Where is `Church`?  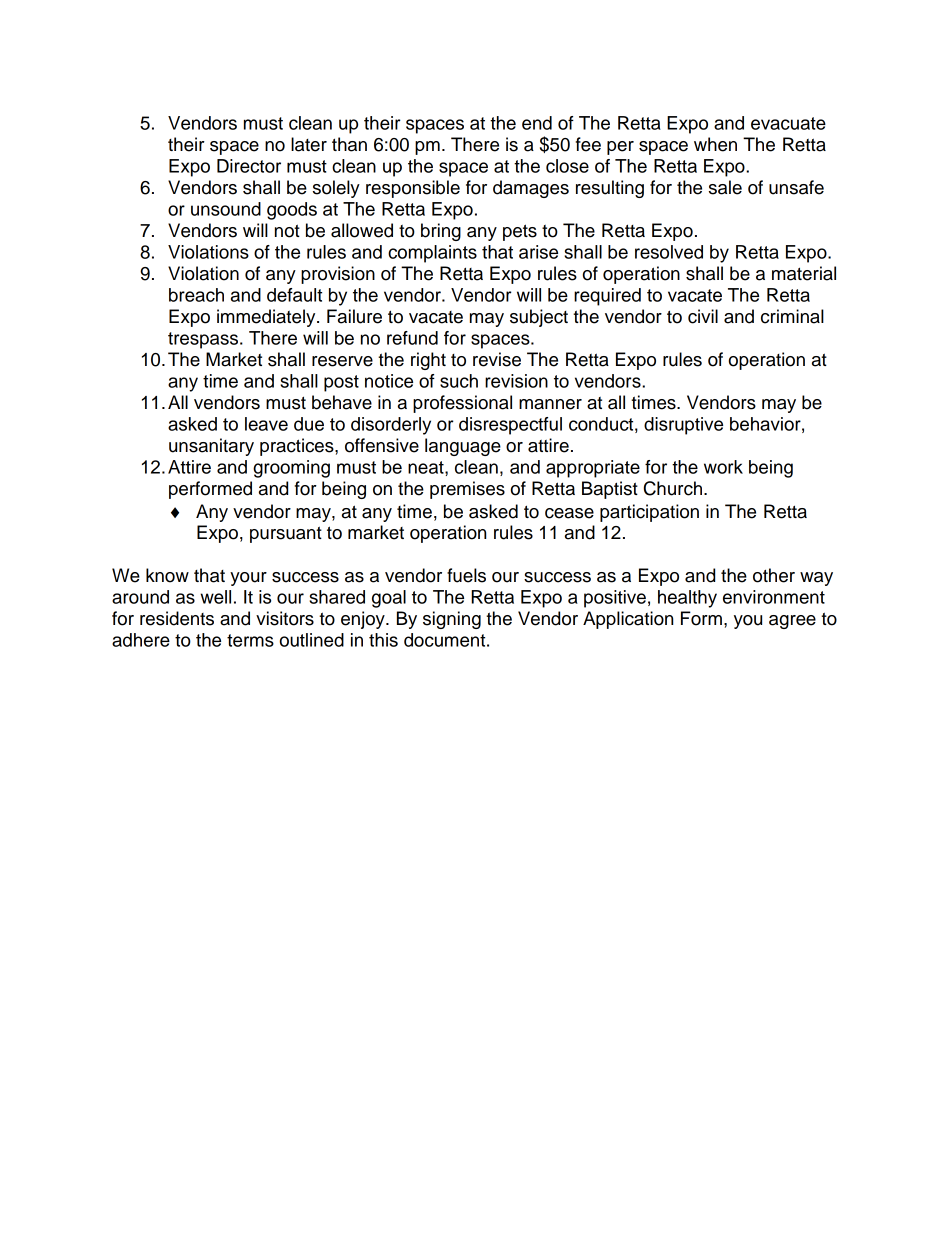 Church is located at coordinates (674, 488).
